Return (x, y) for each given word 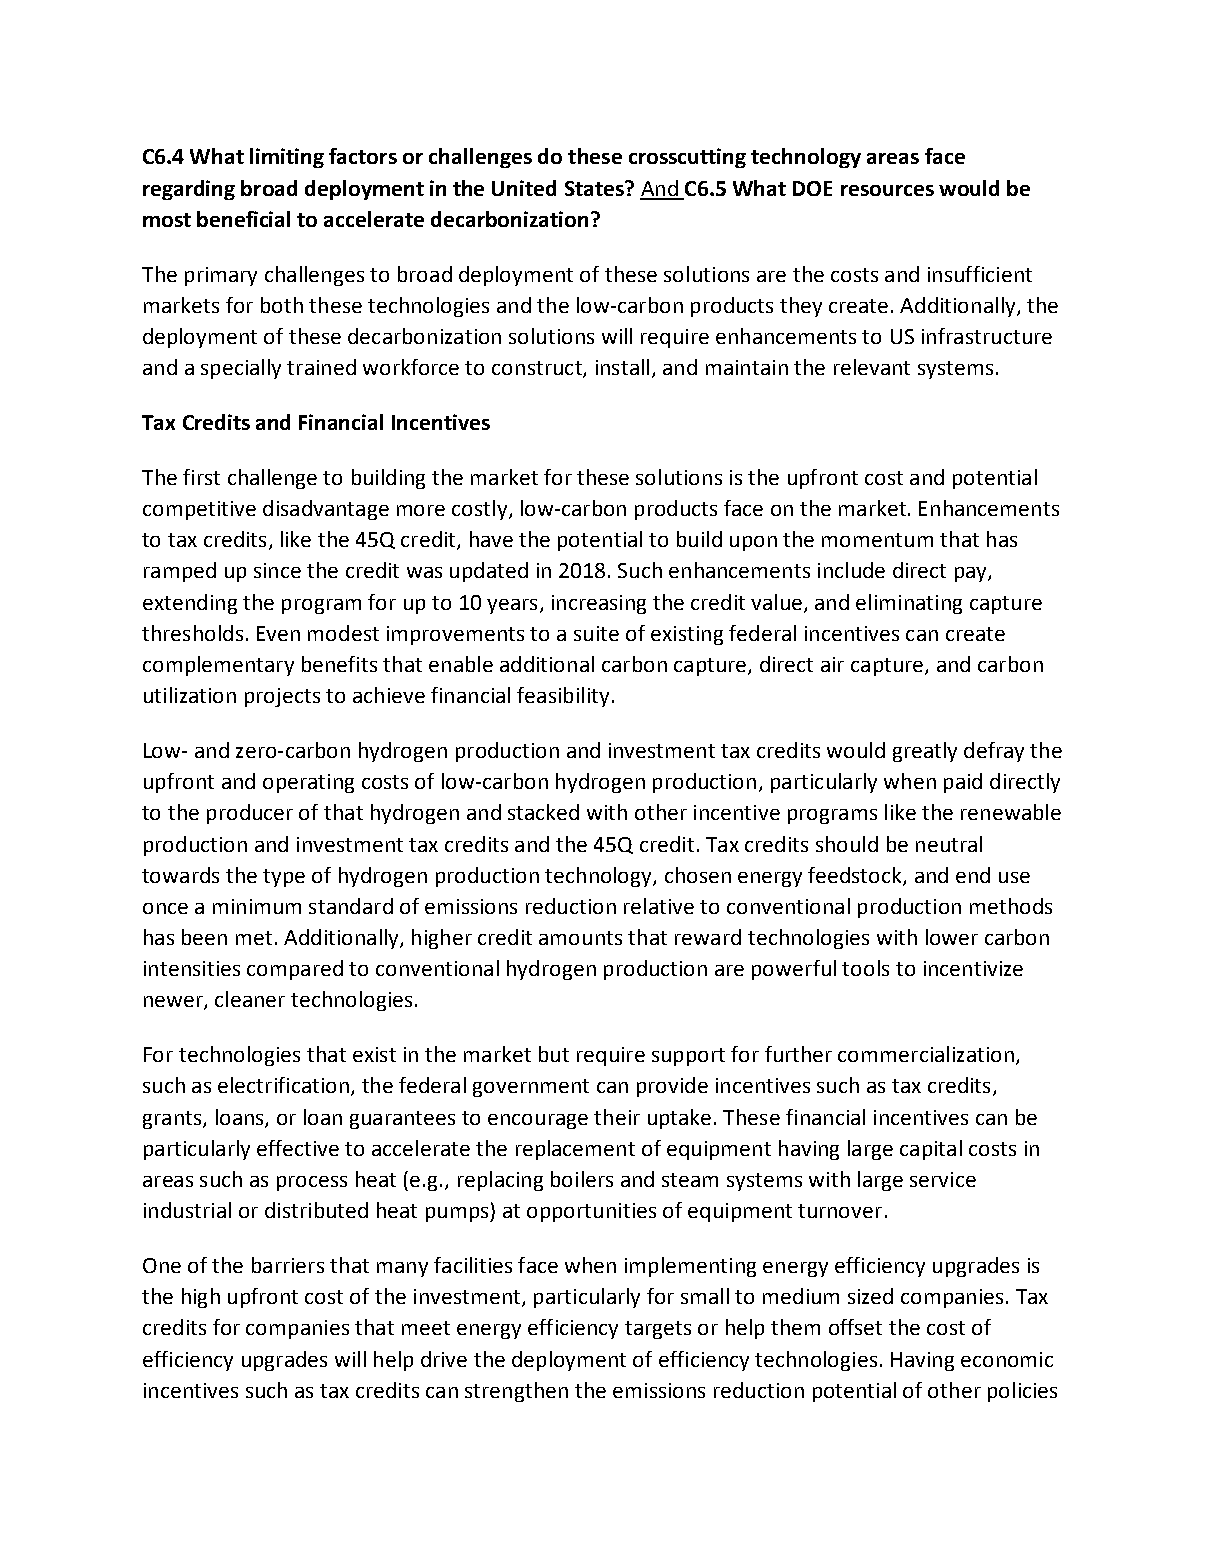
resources (887, 190)
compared (295, 970)
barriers (288, 1265)
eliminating (909, 604)
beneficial (243, 219)
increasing (599, 604)
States (595, 188)
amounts (580, 938)
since (277, 570)
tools (865, 968)
